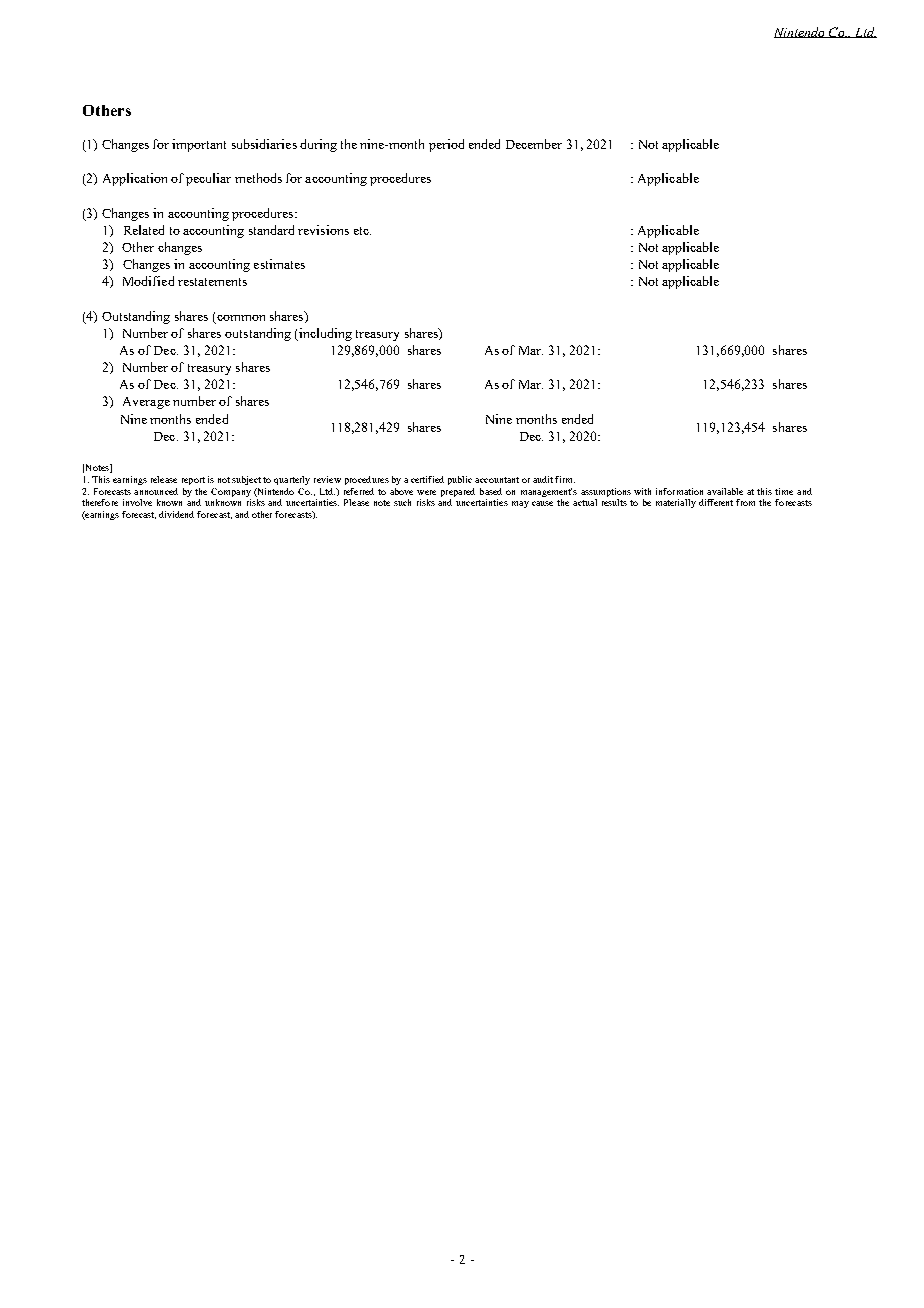 This screenshot has width=924, height=1308. I want to click on including, so click(324, 334).
